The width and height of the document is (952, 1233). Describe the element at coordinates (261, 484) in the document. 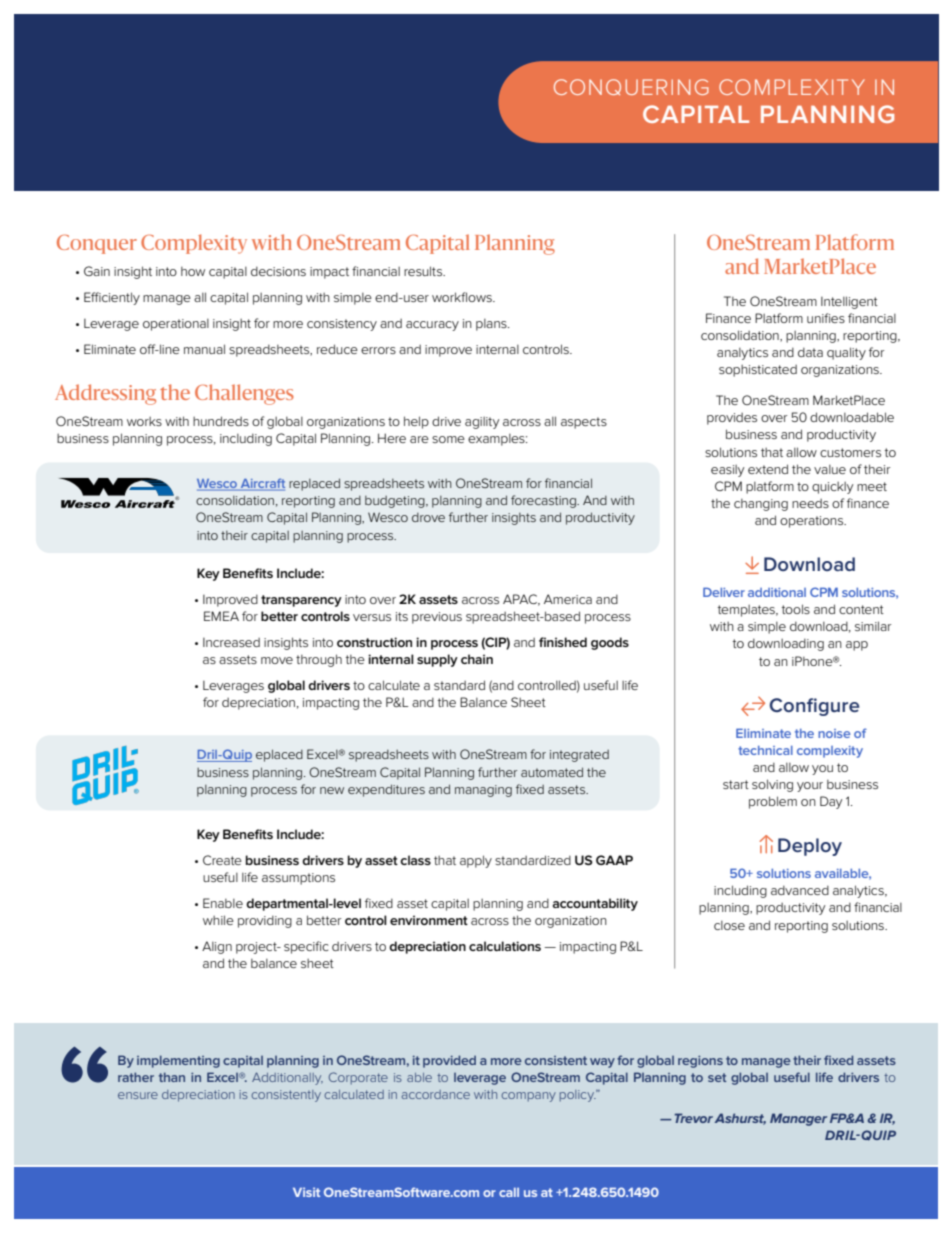

I see `Aircraft` at that location.
